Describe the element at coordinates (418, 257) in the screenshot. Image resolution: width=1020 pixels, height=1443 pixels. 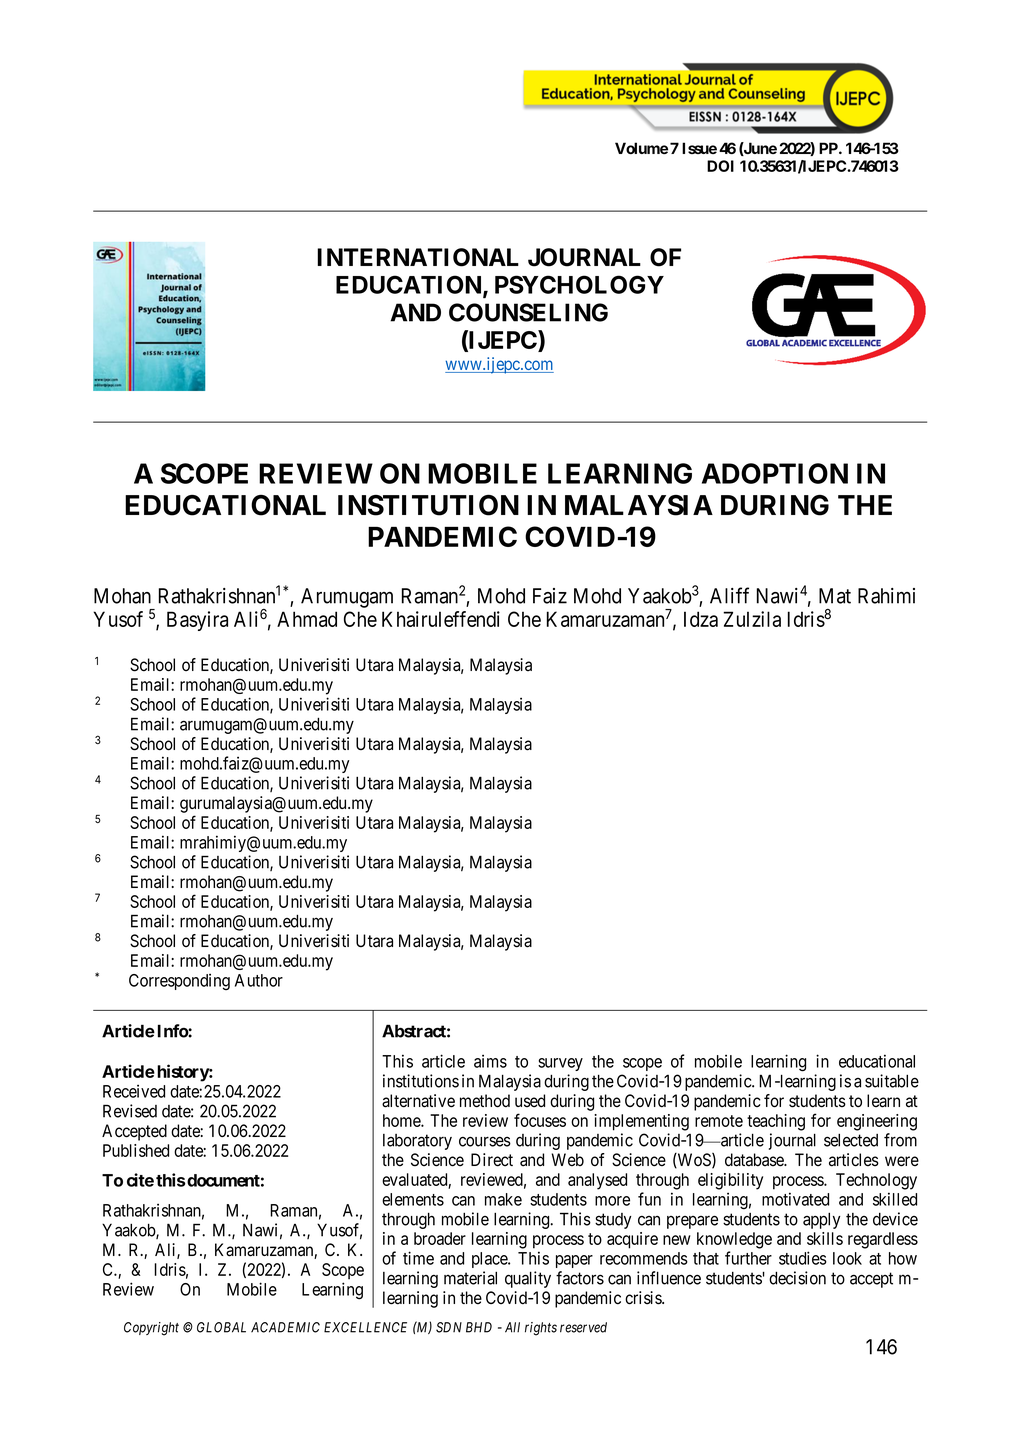
I see `INTERNATIONAL` at that location.
